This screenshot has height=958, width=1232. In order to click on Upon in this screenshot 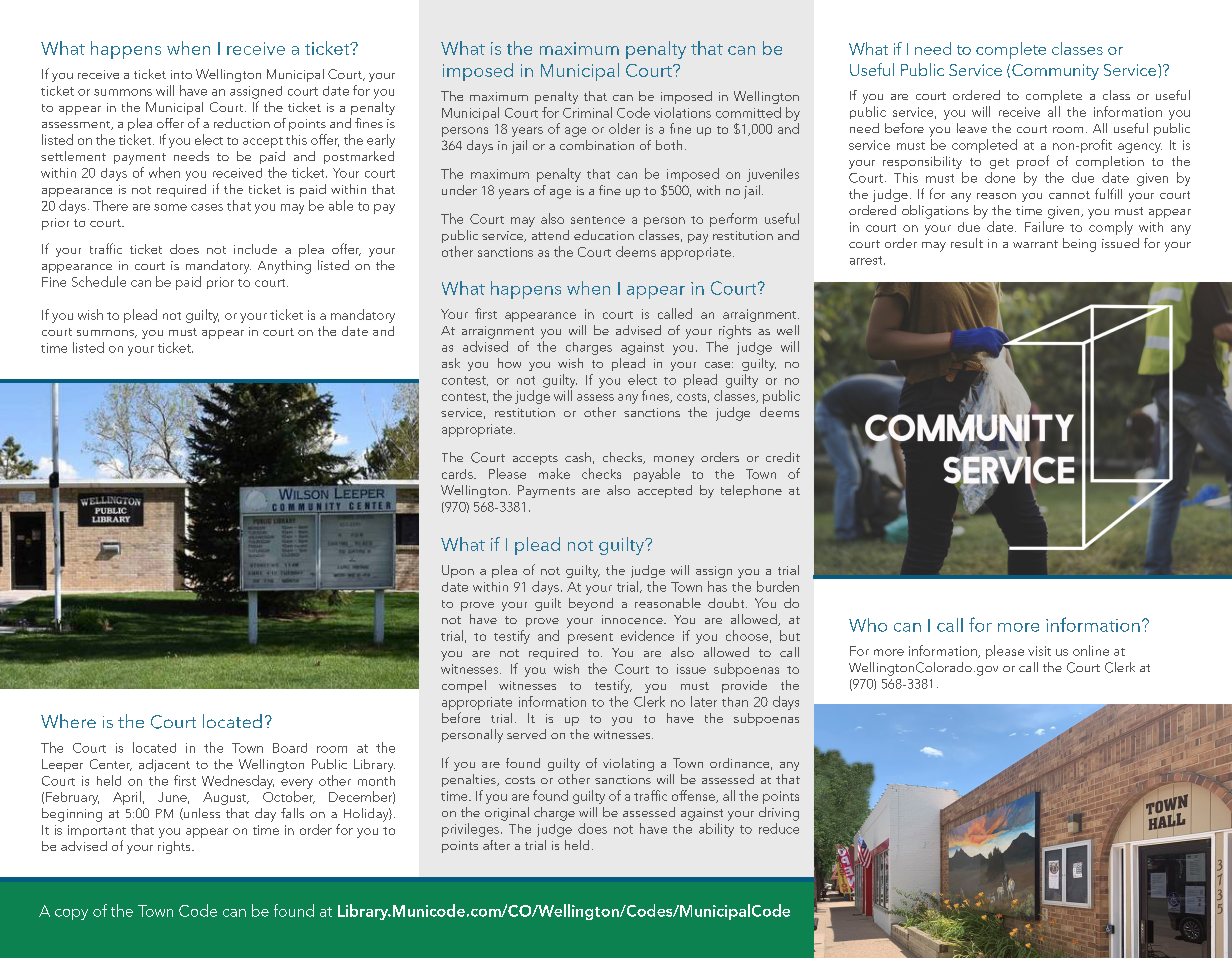, I will do `click(458, 571)`.
